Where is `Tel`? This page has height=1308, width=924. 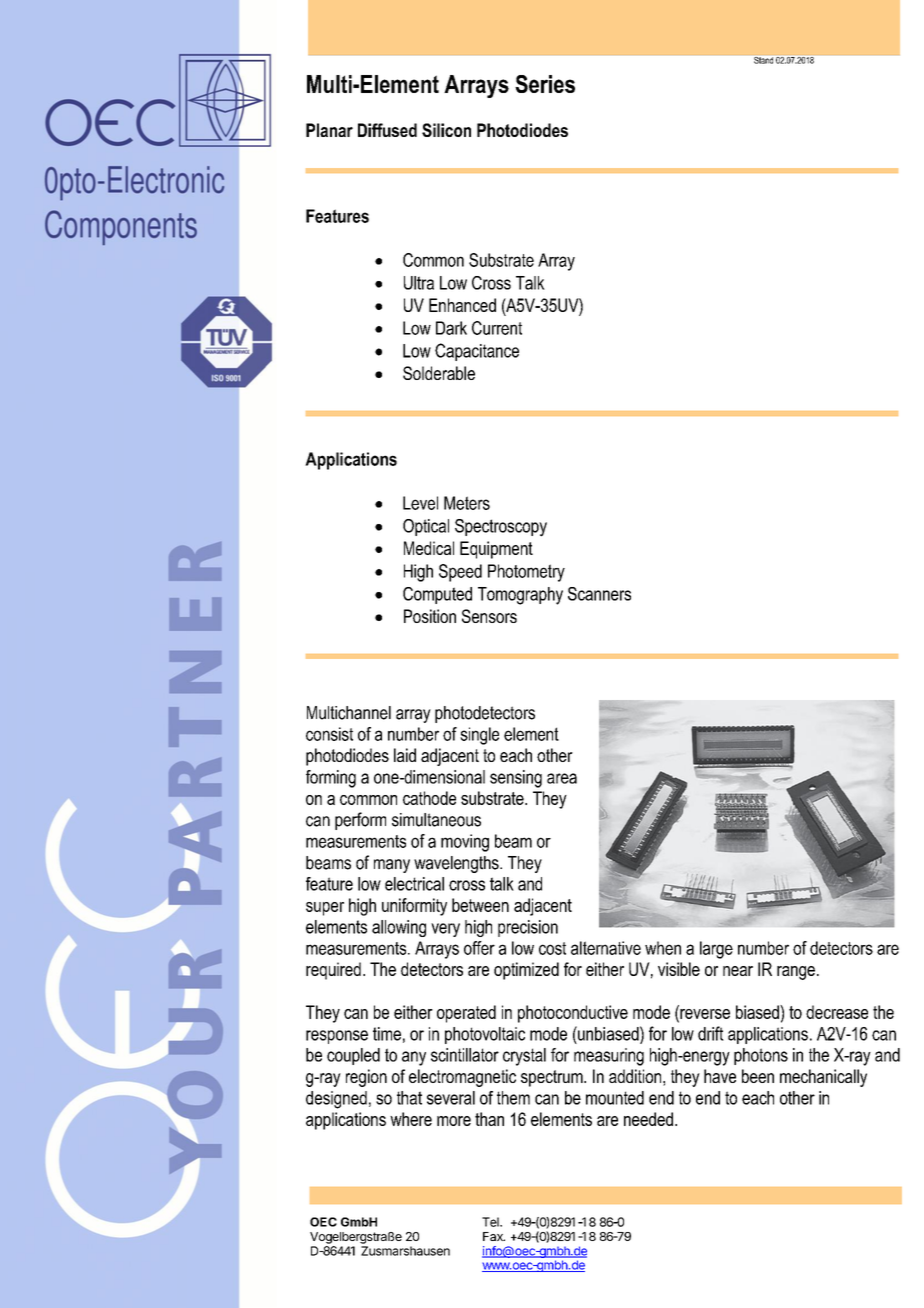
Tel is located at coordinates (491, 1222).
